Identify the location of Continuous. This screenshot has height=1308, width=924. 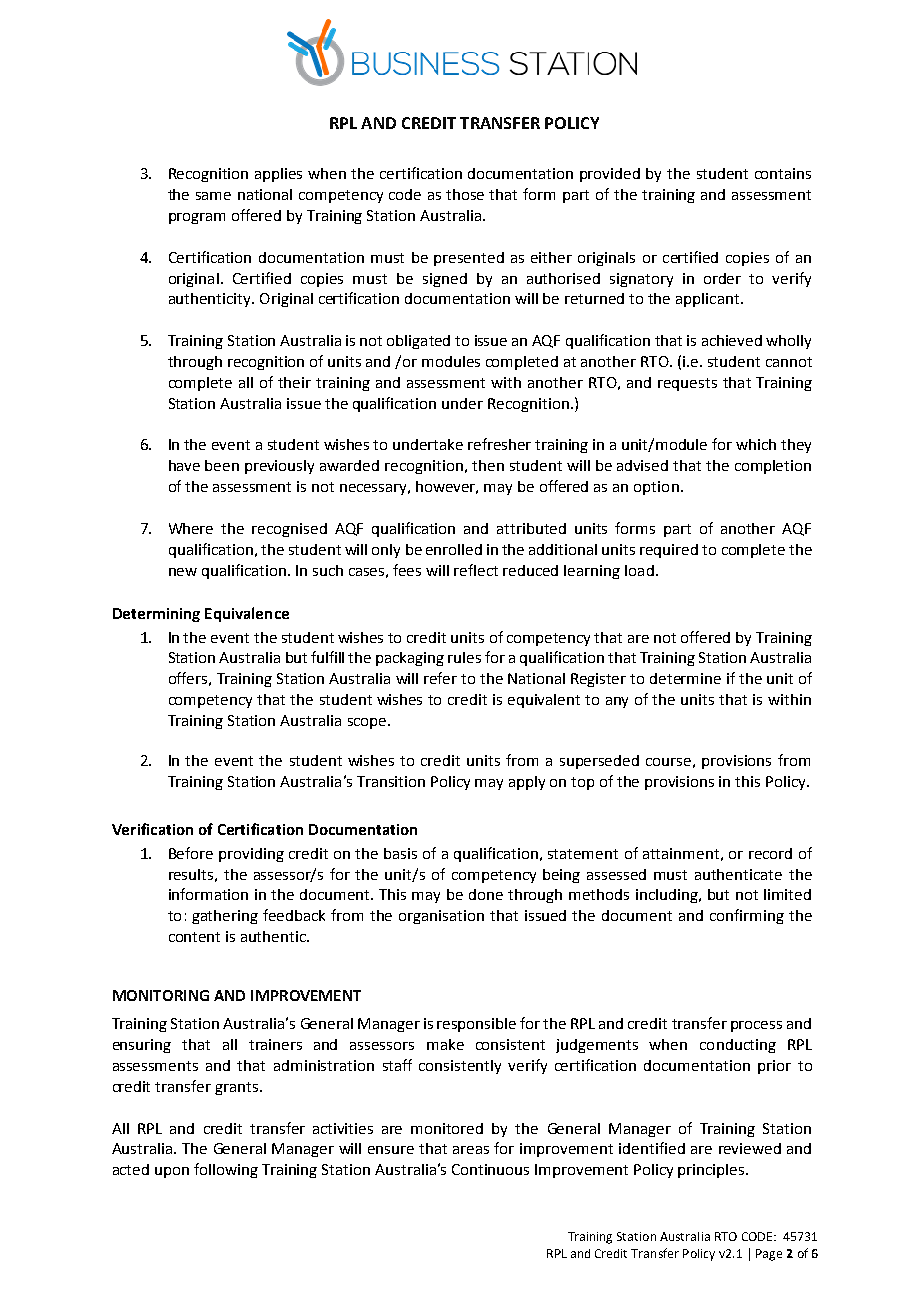
(490, 1169).
